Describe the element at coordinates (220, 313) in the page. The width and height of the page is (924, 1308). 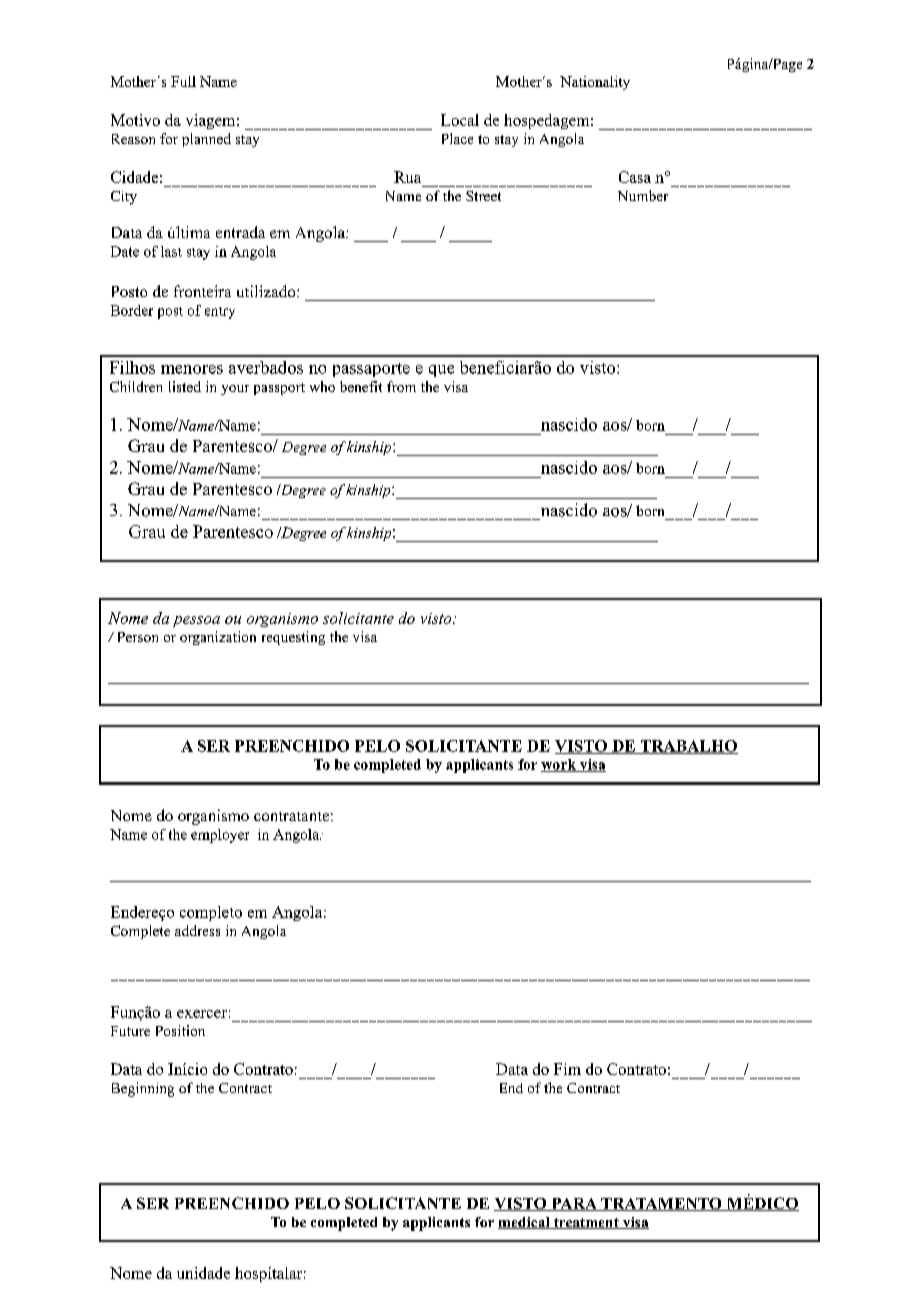
I see `entry` at that location.
